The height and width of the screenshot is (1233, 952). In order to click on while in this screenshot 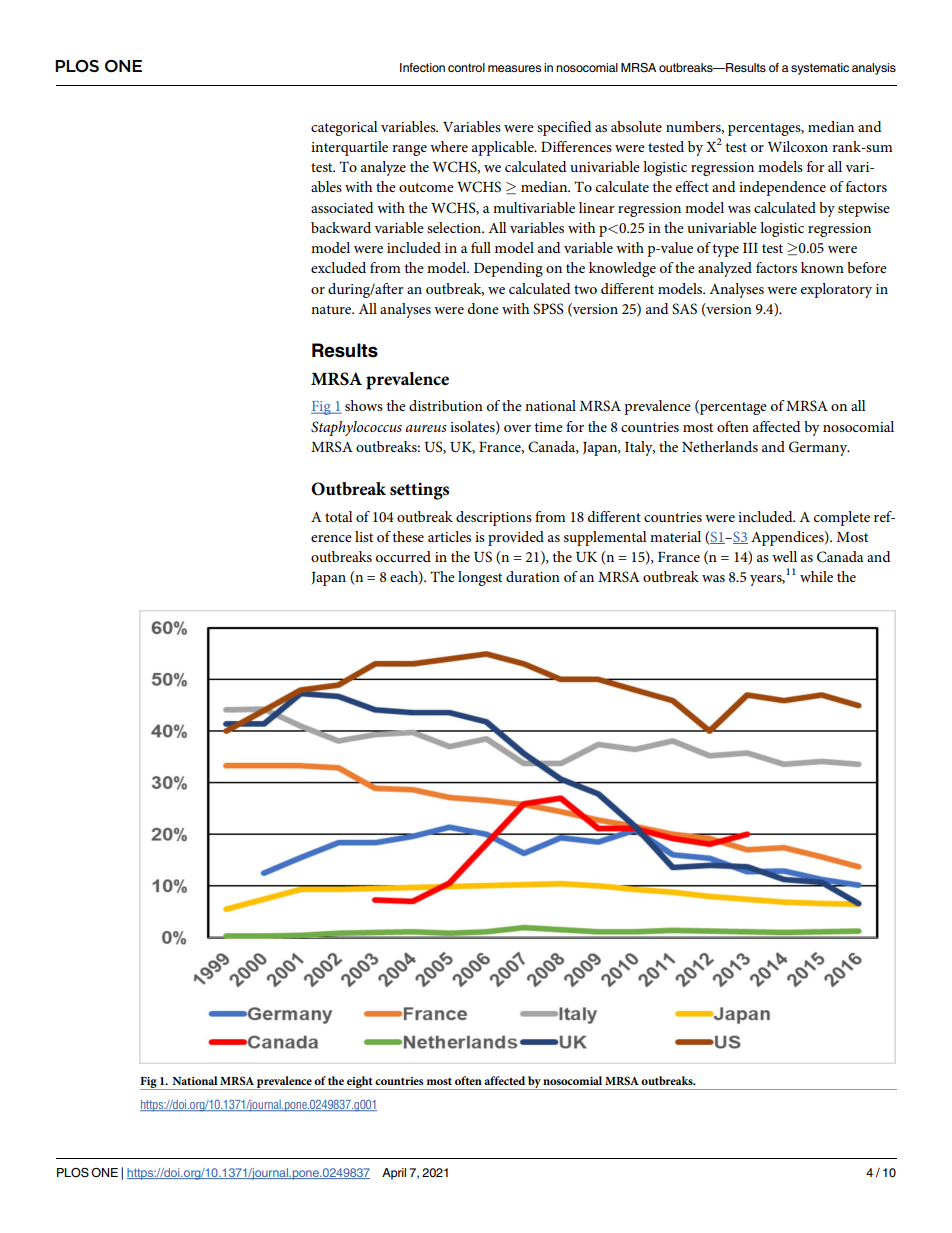, I will do `click(816, 576)`.
